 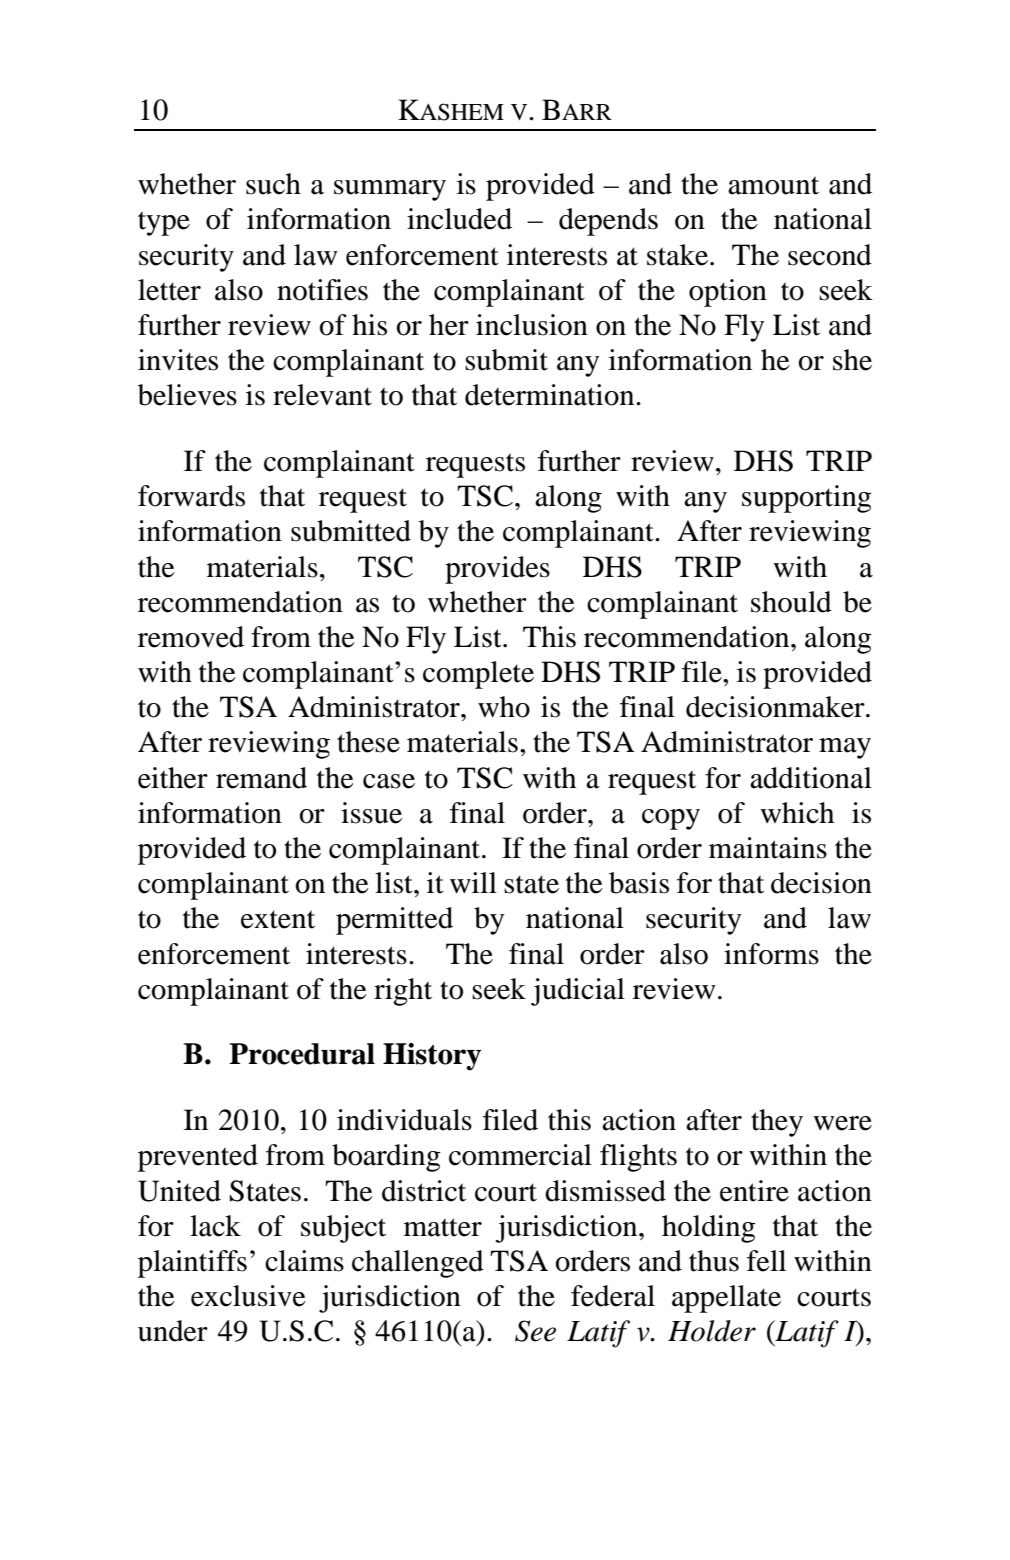 What do you see at coordinates (248, 1296) in the screenshot?
I see `exclusive` at bounding box center [248, 1296].
